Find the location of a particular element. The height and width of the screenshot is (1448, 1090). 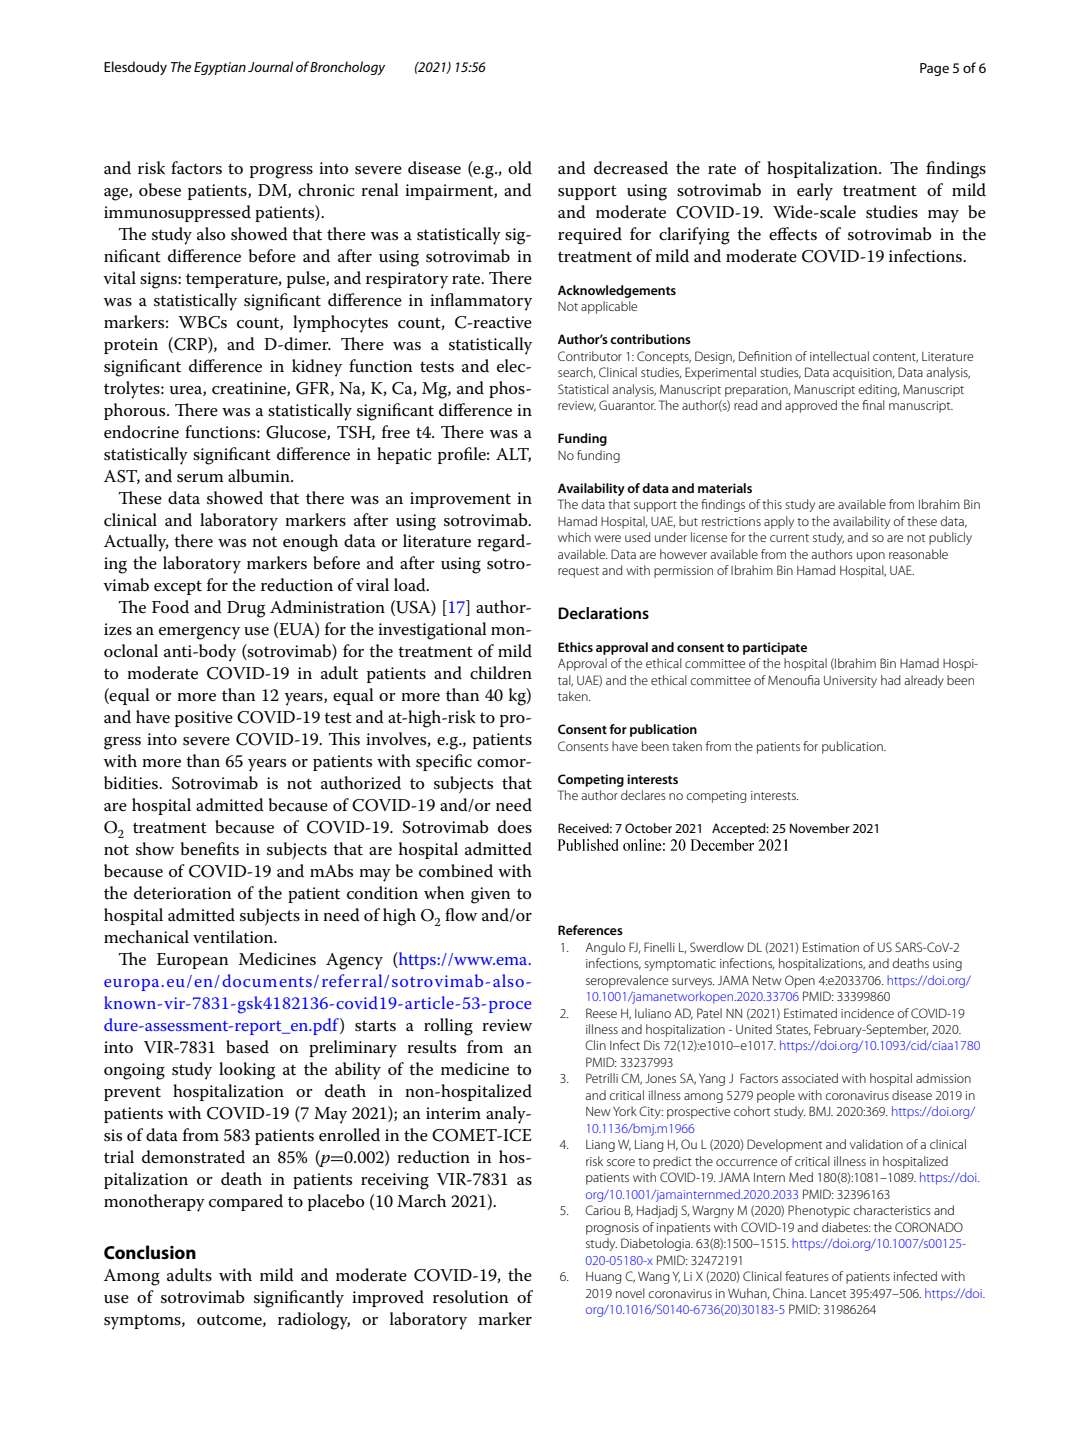

apply is located at coordinates (779, 522).
